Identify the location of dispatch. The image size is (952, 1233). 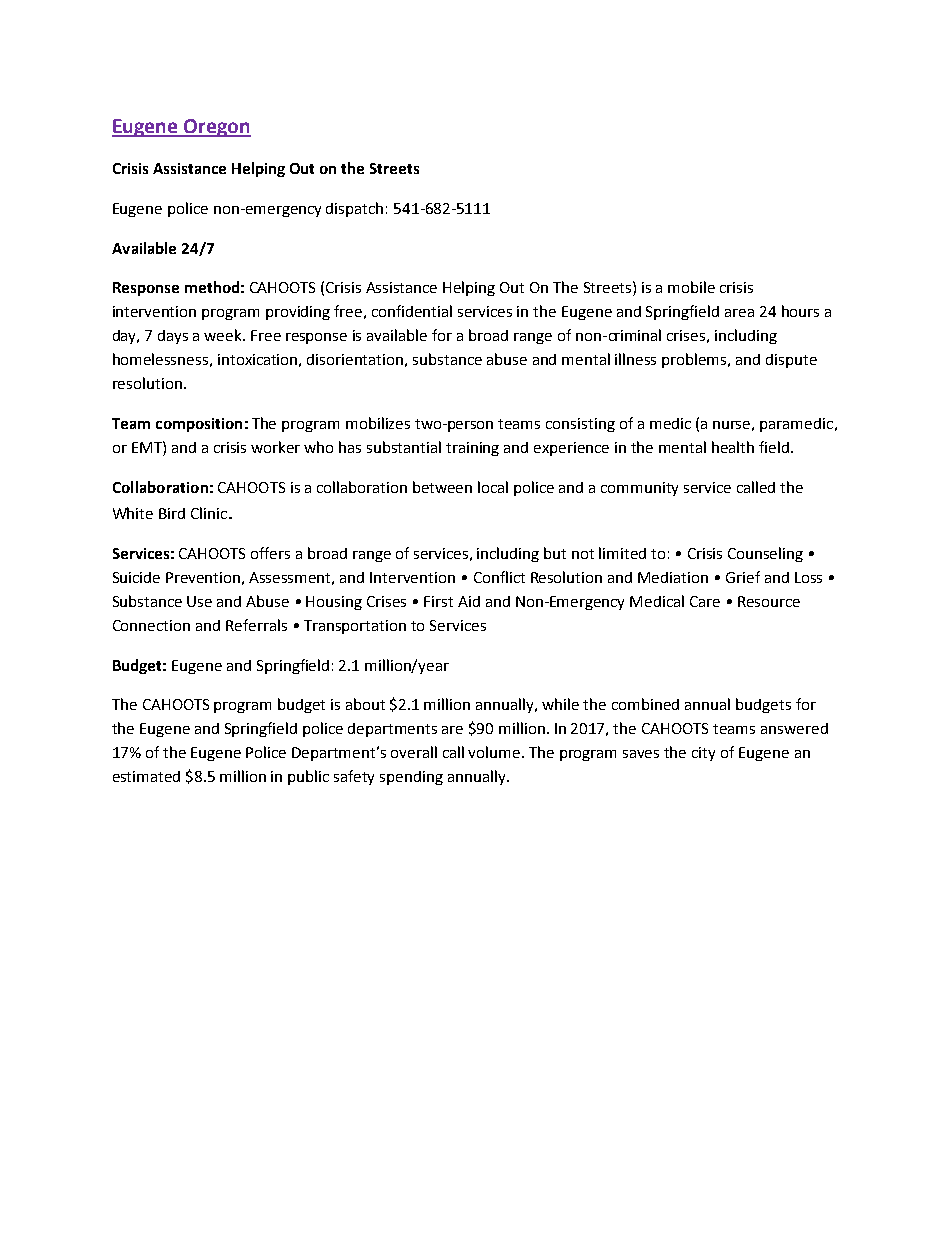
(354, 209).
